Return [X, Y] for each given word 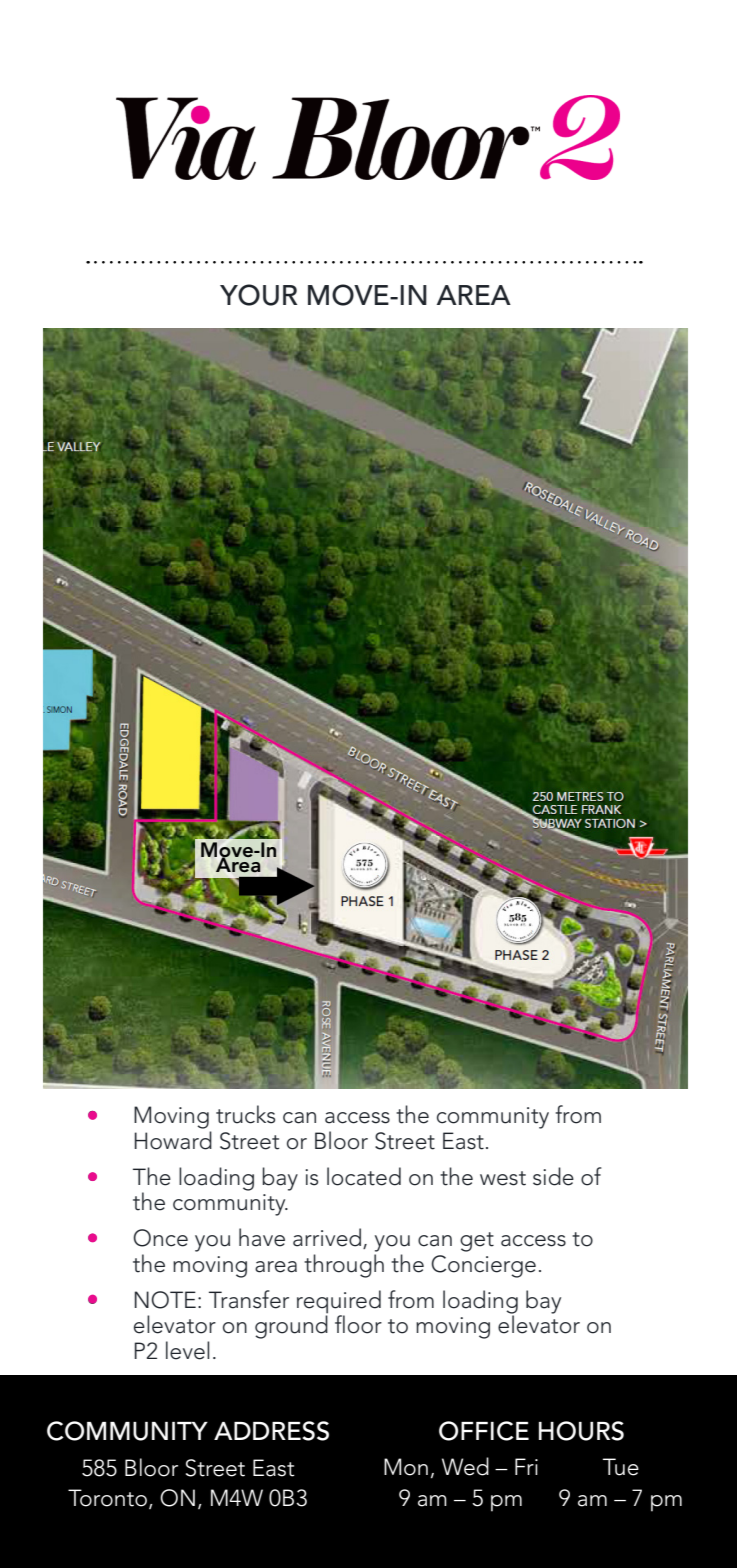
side [553, 1176]
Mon [406, 1467]
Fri [526, 1466]
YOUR [258, 295]
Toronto [107, 1498]
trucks [245, 1114]
